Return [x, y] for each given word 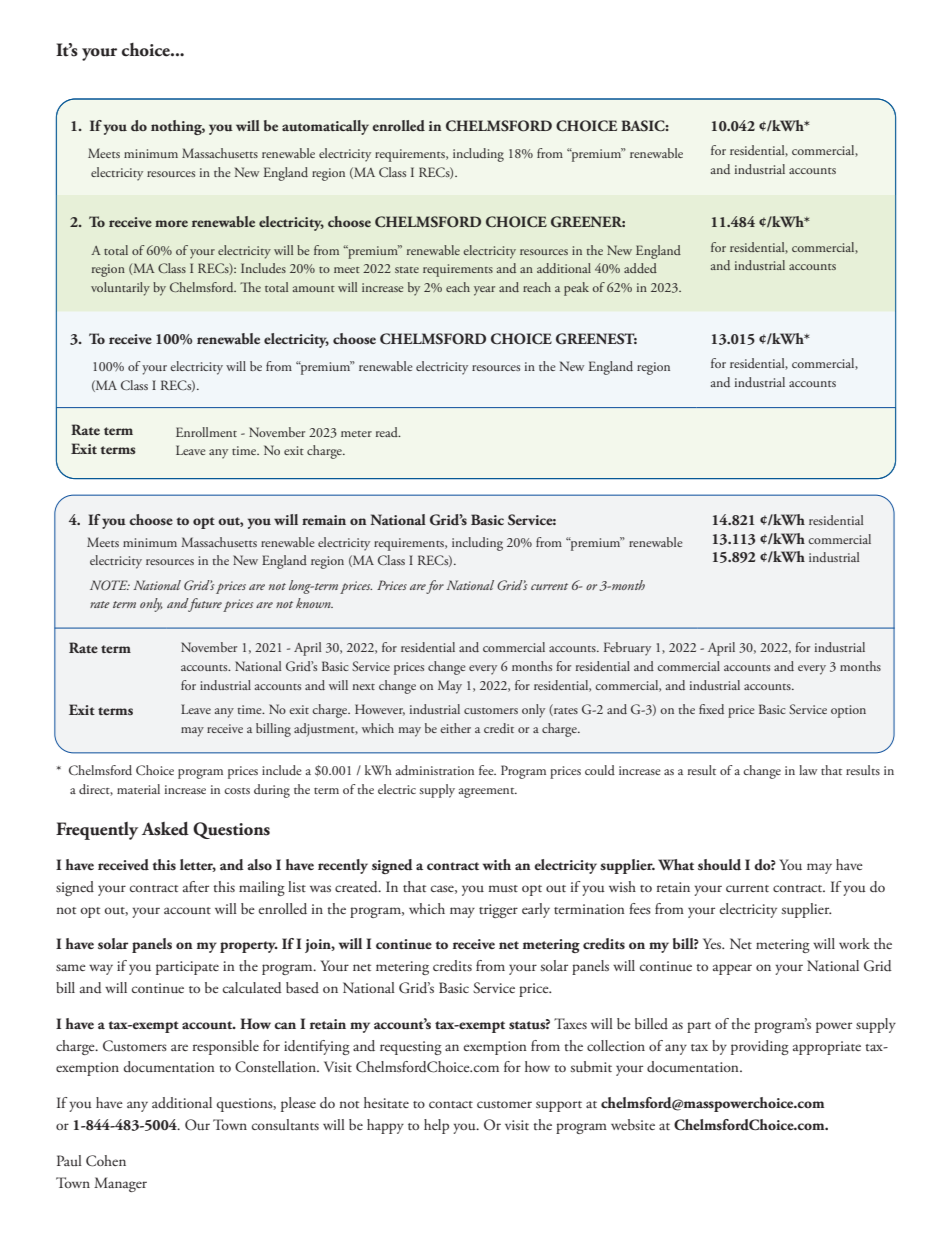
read [388, 432]
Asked [165, 829]
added [640, 268]
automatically [325, 127]
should [719, 865]
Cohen [106, 1161]
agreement [488, 793]
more [171, 223]
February [627, 649]
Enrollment [206, 432]
